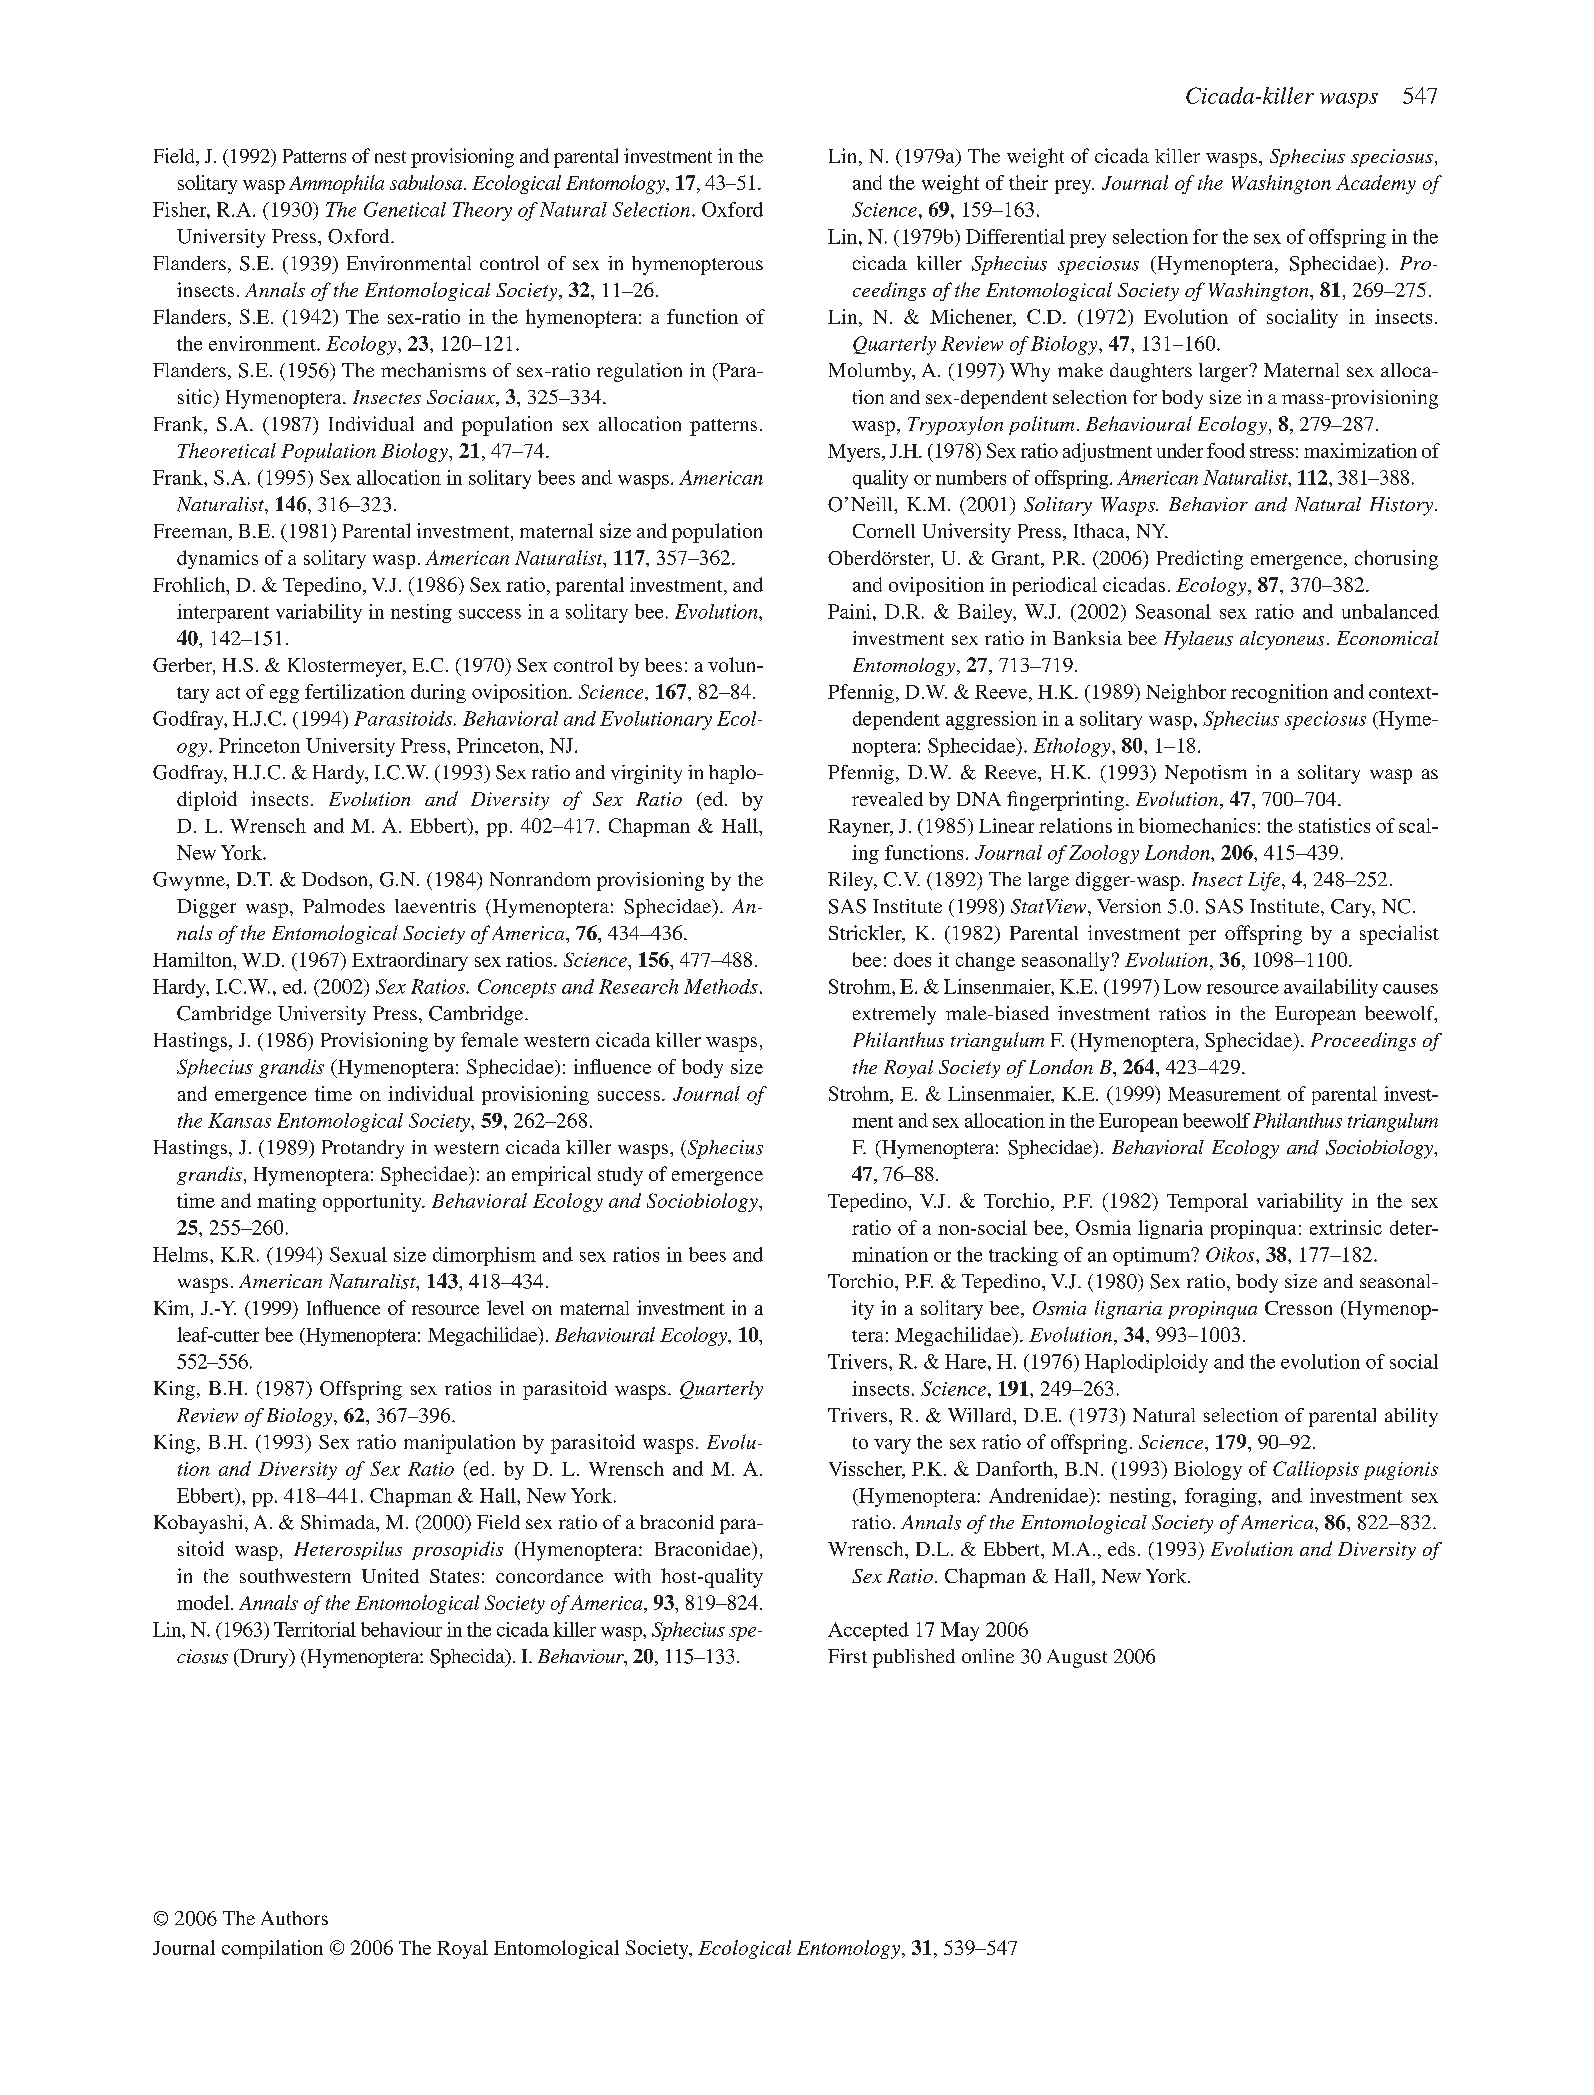 The width and height of the screenshot is (1594, 2095). Describe the element at coordinates (405, 209) in the screenshot. I see `Genetical` at that location.
